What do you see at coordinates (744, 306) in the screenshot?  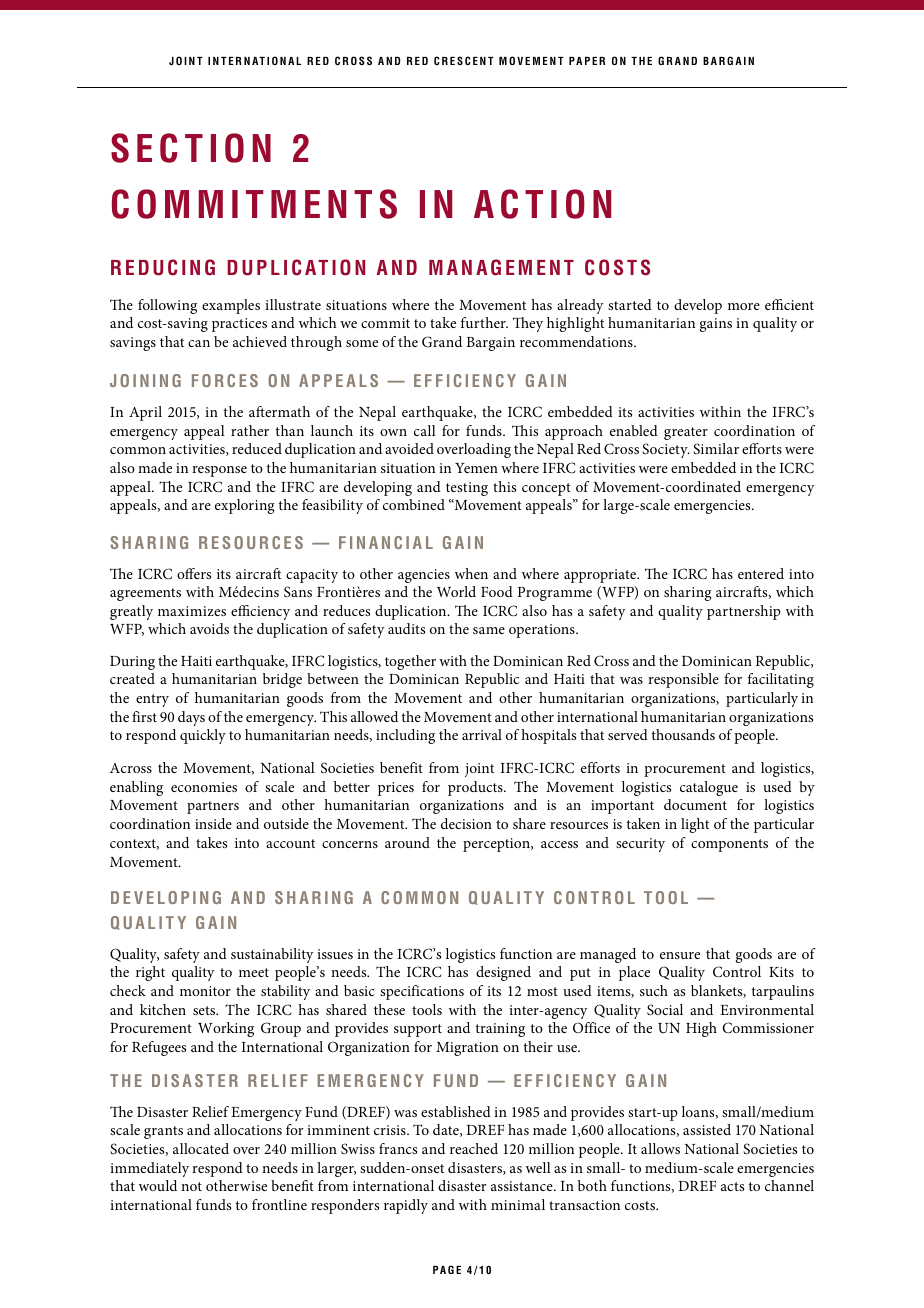 I see `more` at bounding box center [744, 306].
